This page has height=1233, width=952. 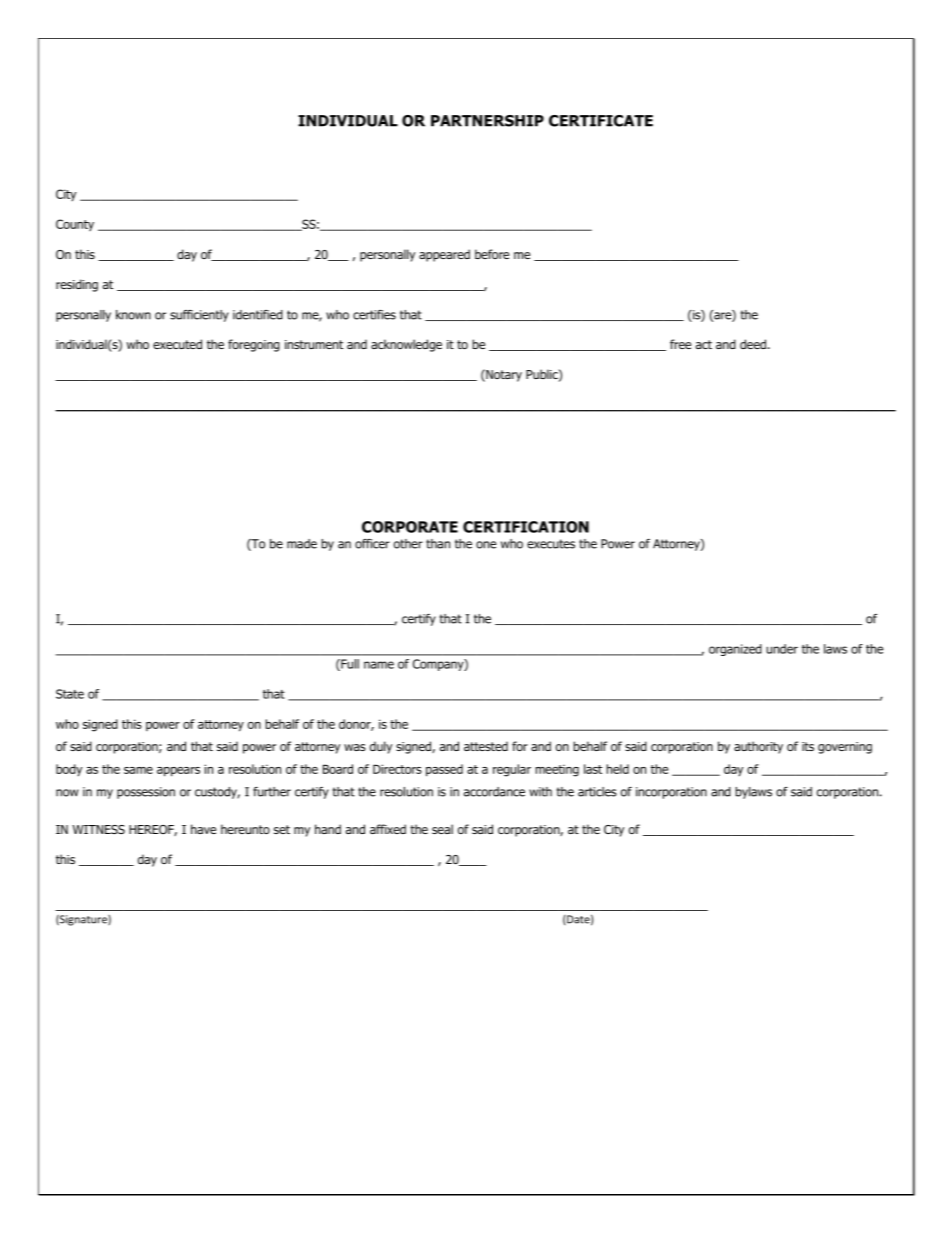 What do you see at coordinates (177, 344) in the page?
I see `executed` at bounding box center [177, 344].
